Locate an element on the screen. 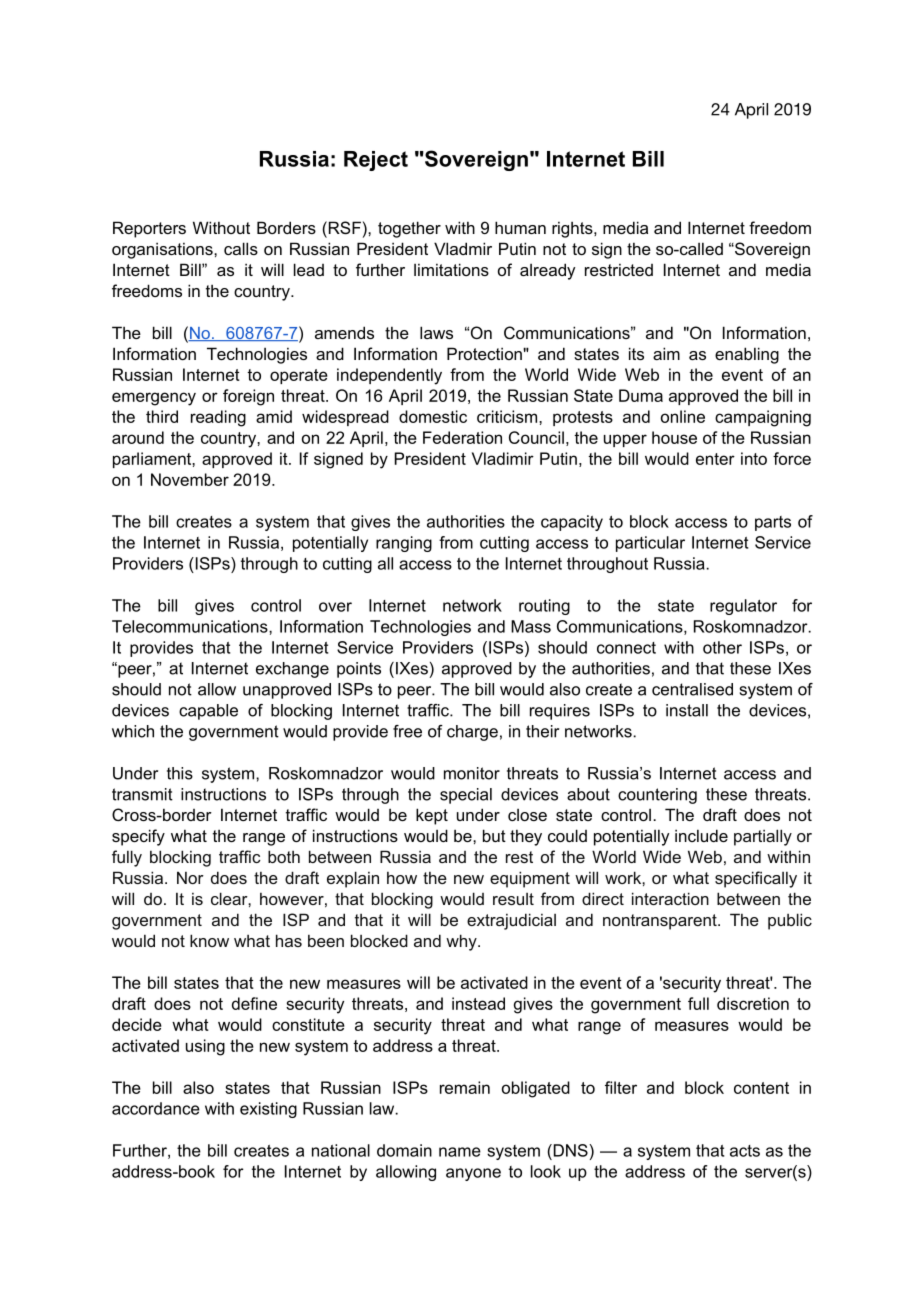 This screenshot has height=1308, width=924. November is located at coordinates (190, 479).
